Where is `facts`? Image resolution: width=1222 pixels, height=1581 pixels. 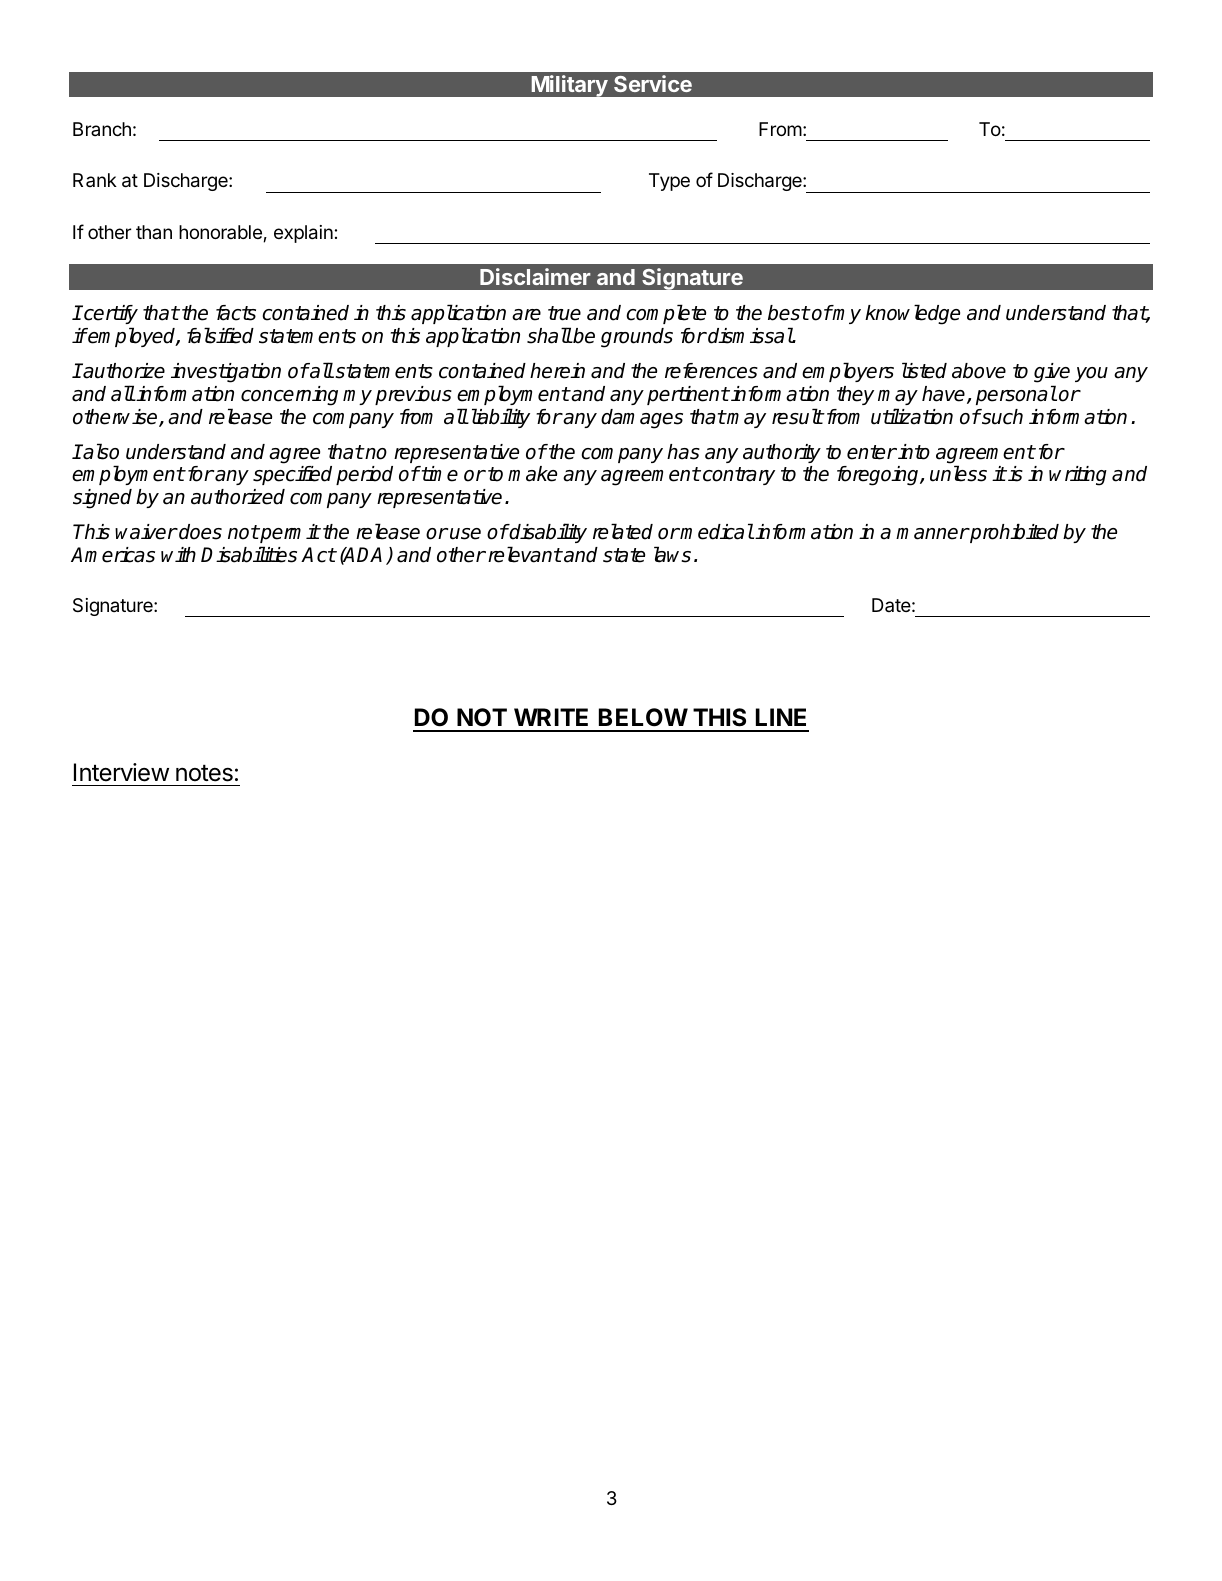 facts is located at coordinates (236, 313).
